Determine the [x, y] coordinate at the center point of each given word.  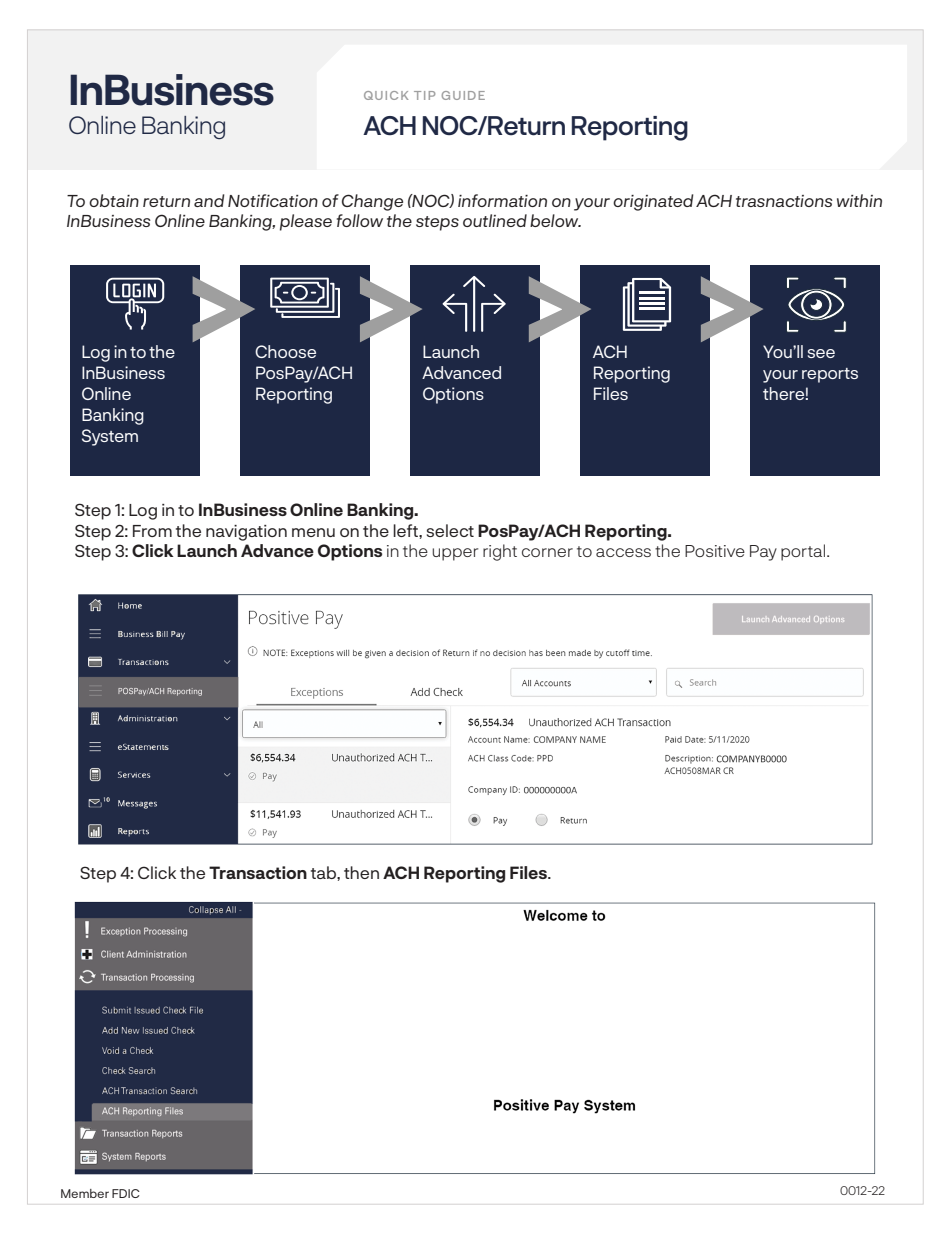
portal [804, 552]
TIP [424, 95]
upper [455, 554]
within [859, 200]
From [152, 531]
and [209, 200]
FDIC [126, 1193]
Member [85, 1193]
